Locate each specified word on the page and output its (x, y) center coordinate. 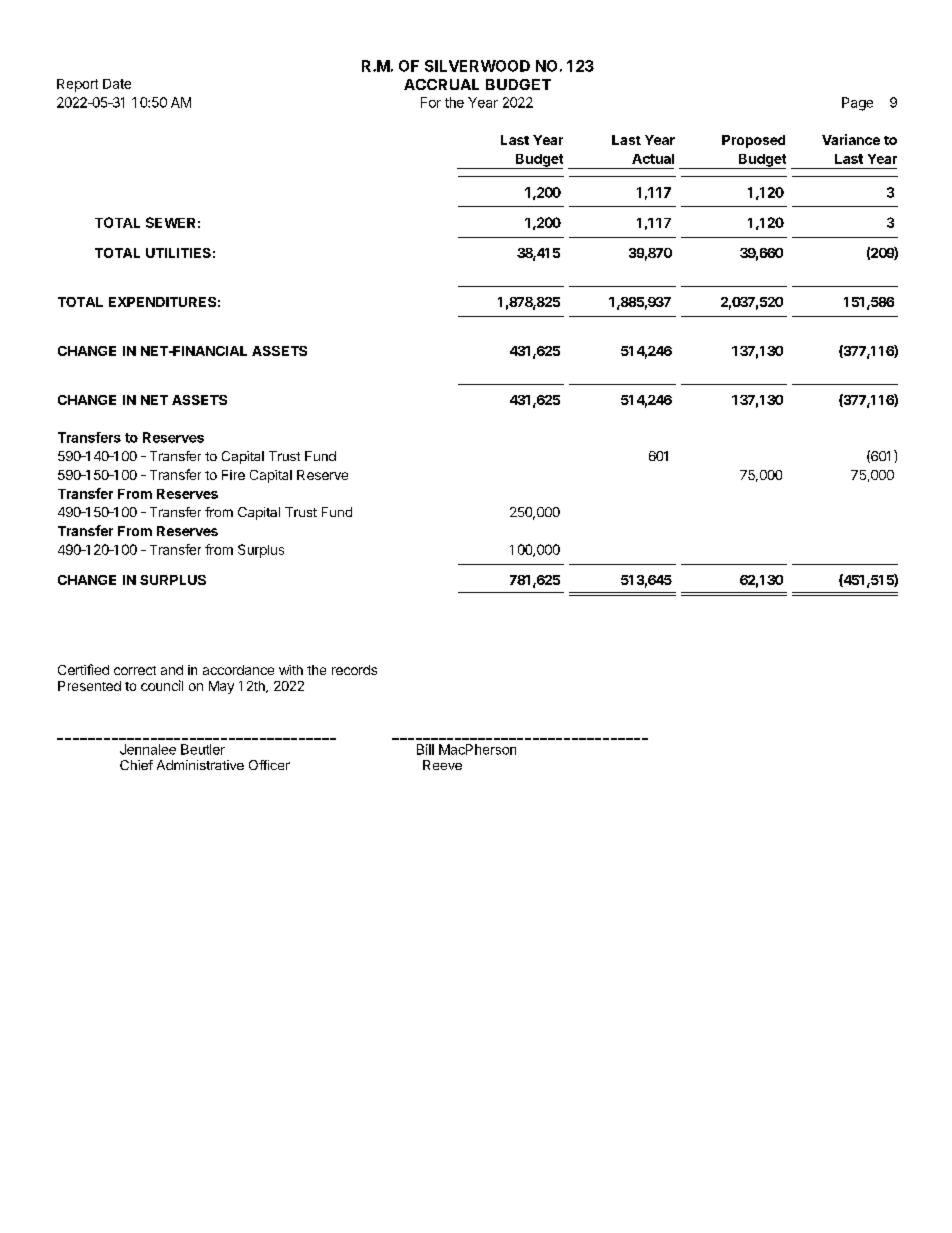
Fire (233, 475)
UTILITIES (178, 253)
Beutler (203, 749)
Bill (425, 749)
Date (117, 84)
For (431, 102)
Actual (653, 159)
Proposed (753, 141)
